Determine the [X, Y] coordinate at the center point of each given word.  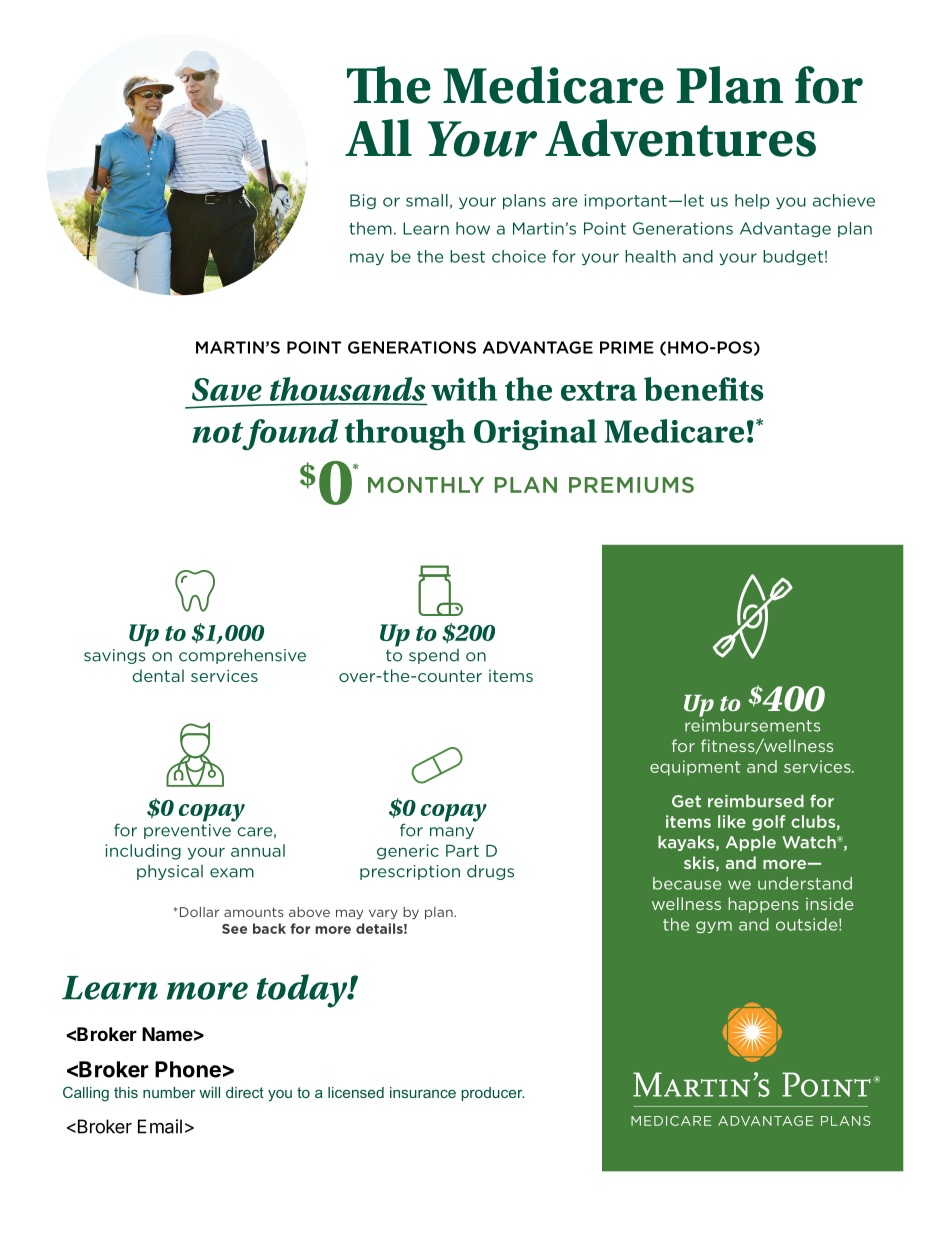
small [427, 200]
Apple [751, 843]
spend [434, 656]
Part [462, 851]
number [169, 1092]
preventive [188, 830]
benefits [704, 389]
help [752, 201]
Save [227, 389]
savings [114, 656]
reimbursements [752, 725]
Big [363, 201]
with [464, 389]
